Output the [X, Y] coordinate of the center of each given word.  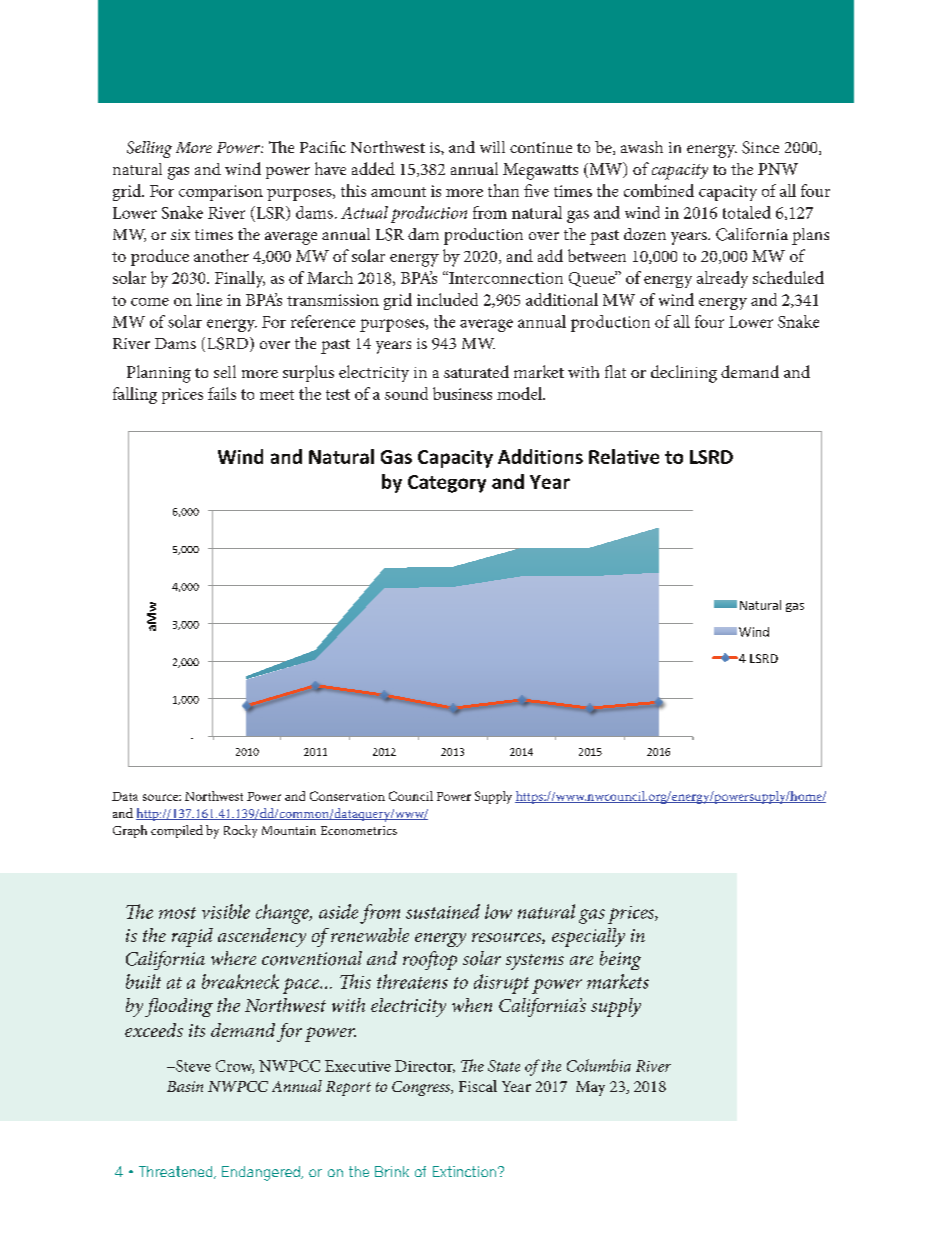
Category [447, 484]
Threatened [177, 1172]
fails [222, 393]
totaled [747, 212]
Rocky [240, 831]
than [503, 190]
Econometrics [359, 830]
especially [588, 937]
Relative [624, 456]
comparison [221, 193]
